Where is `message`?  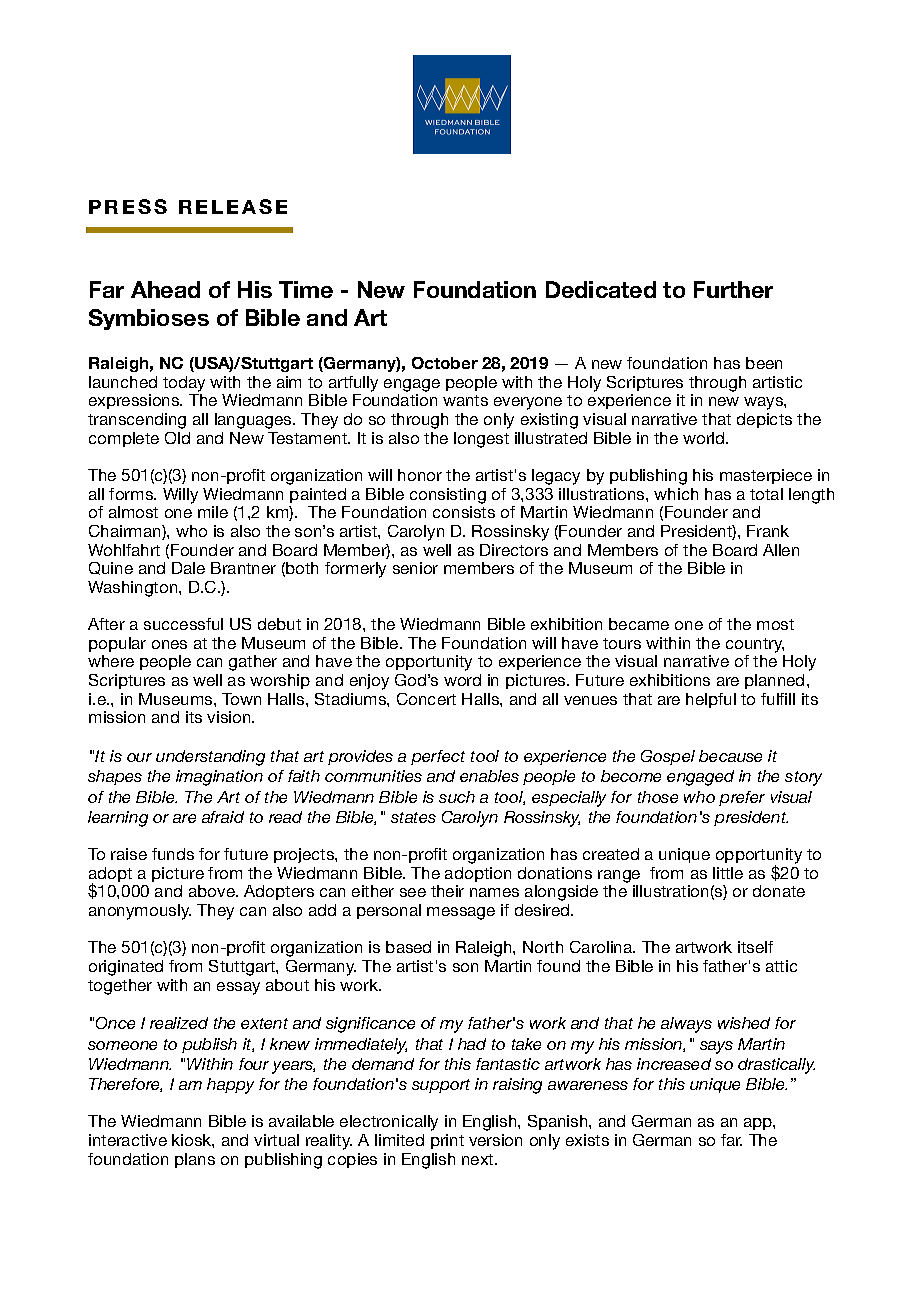
message is located at coordinates (461, 913).
